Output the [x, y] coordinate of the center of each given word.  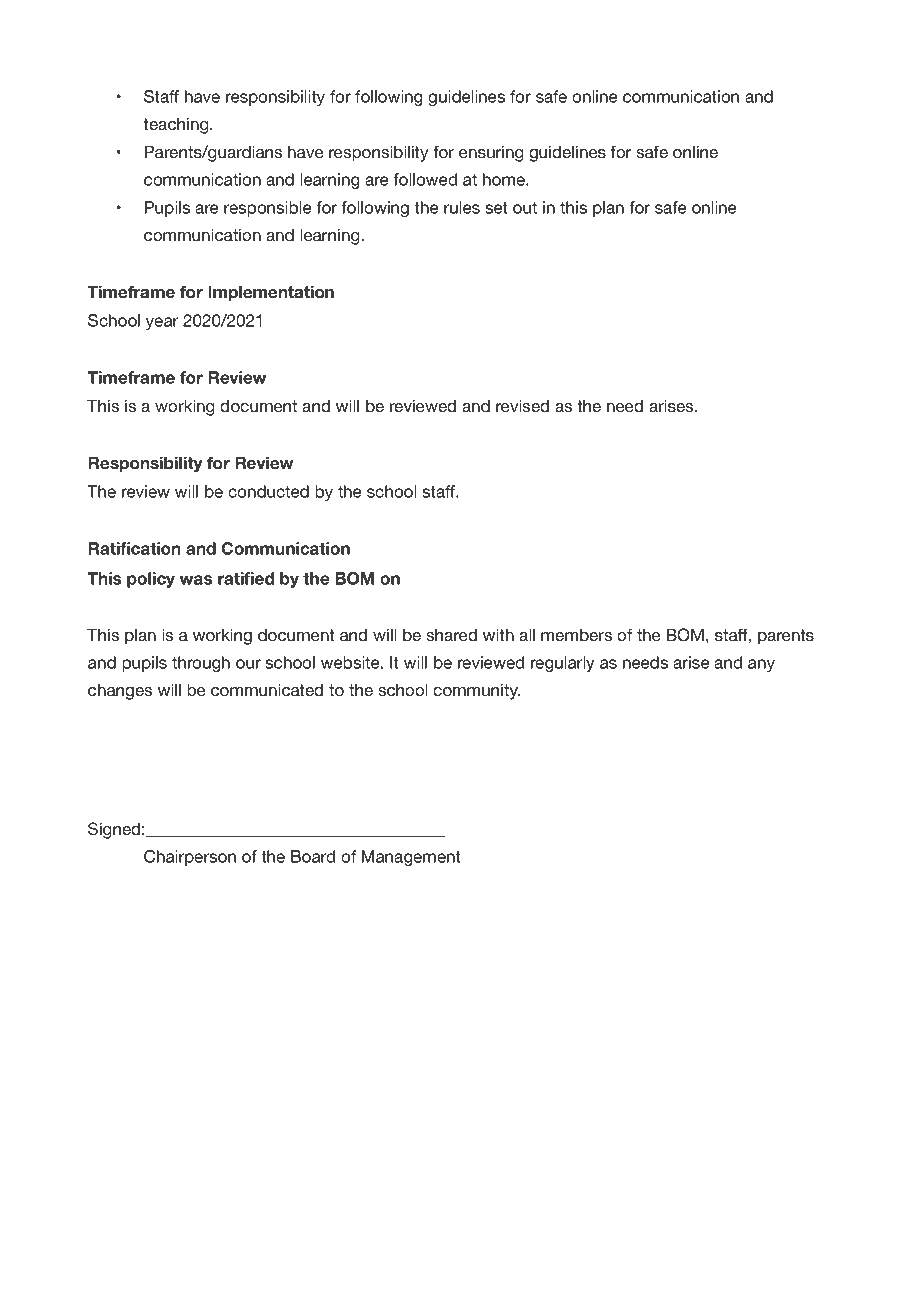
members [576, 635]
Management [411, 858]
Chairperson [190, 858]
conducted [268, 491]
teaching [177, 125]
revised [522, 405]
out [525, 208]
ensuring [491, 154]
